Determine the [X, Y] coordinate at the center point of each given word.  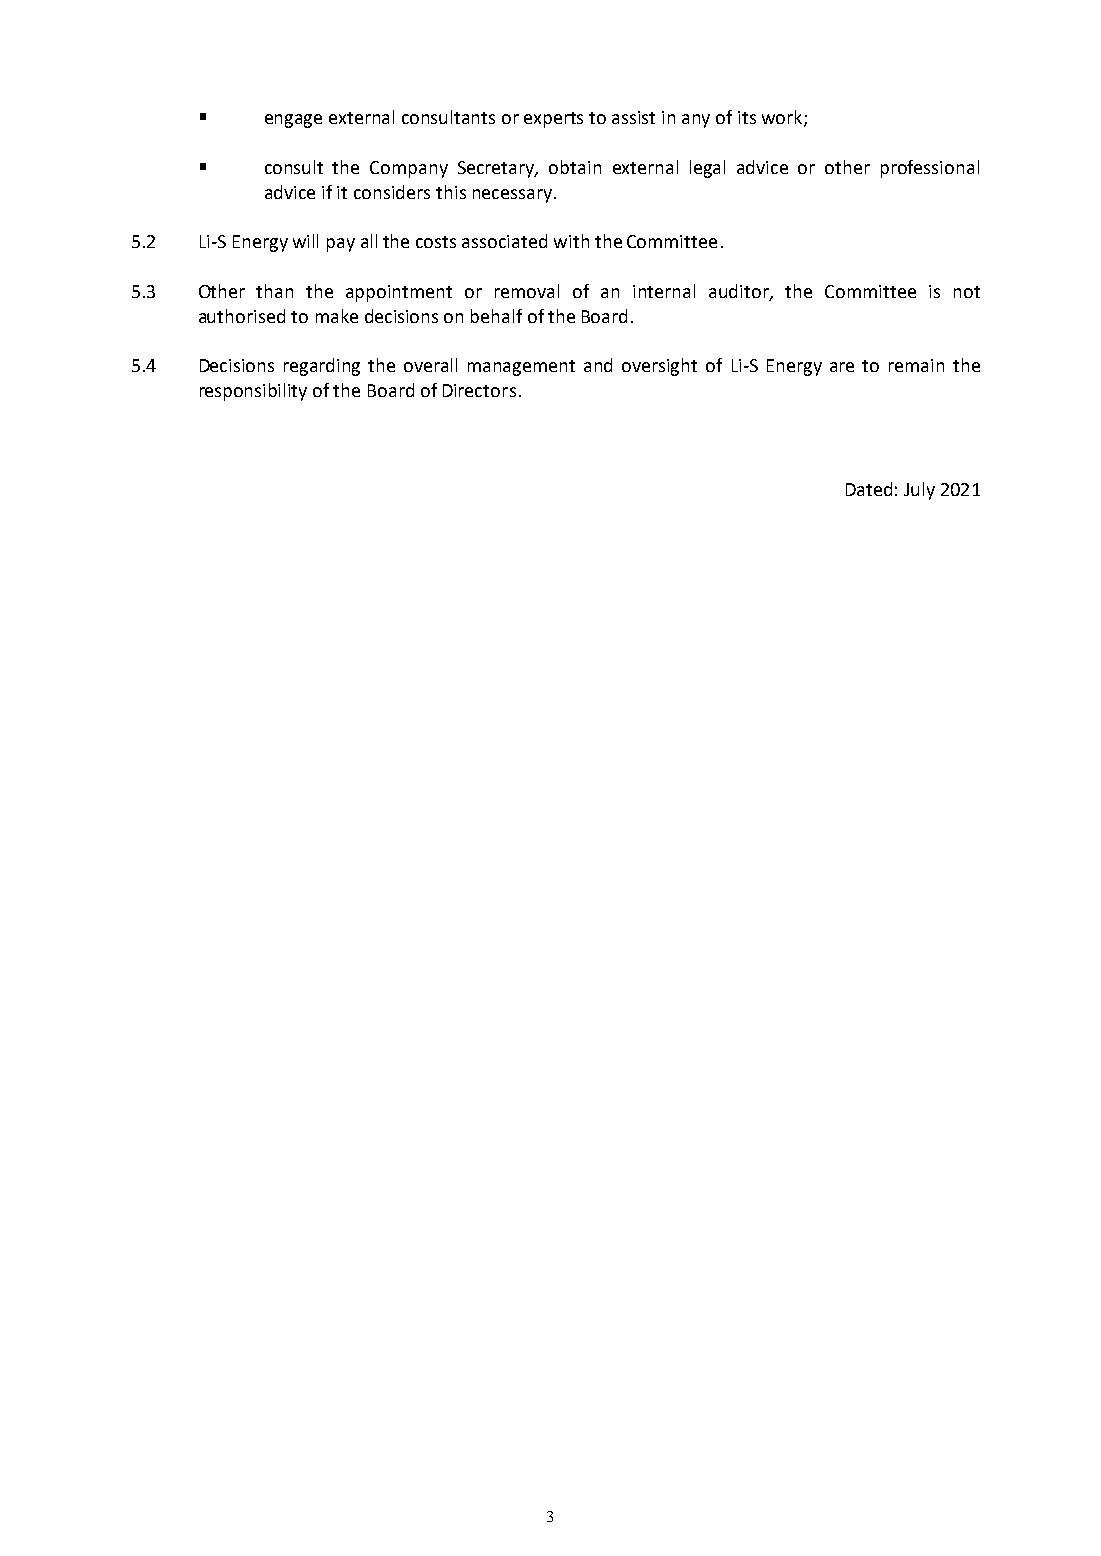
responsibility [253, 392]
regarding [322, 367]
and [598, 365]
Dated [869, 489]
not [967, 292]
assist [633, 117]
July [919, 491]
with [571, 241]
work [783, 118]
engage [293, 121]
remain [916, 365]
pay [341, 245]
